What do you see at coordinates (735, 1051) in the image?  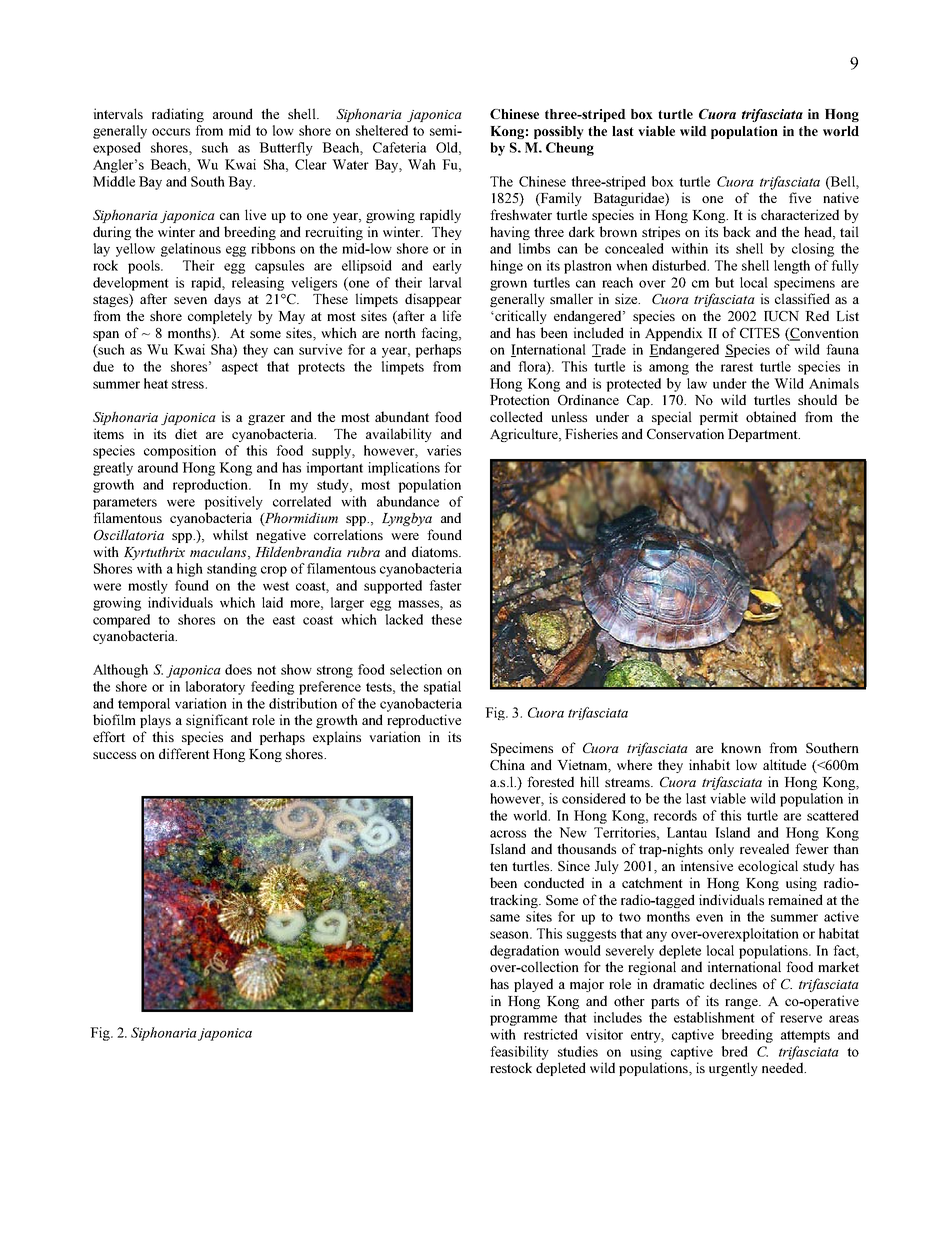 I see `bred` at bounding box center [735, 1051].
